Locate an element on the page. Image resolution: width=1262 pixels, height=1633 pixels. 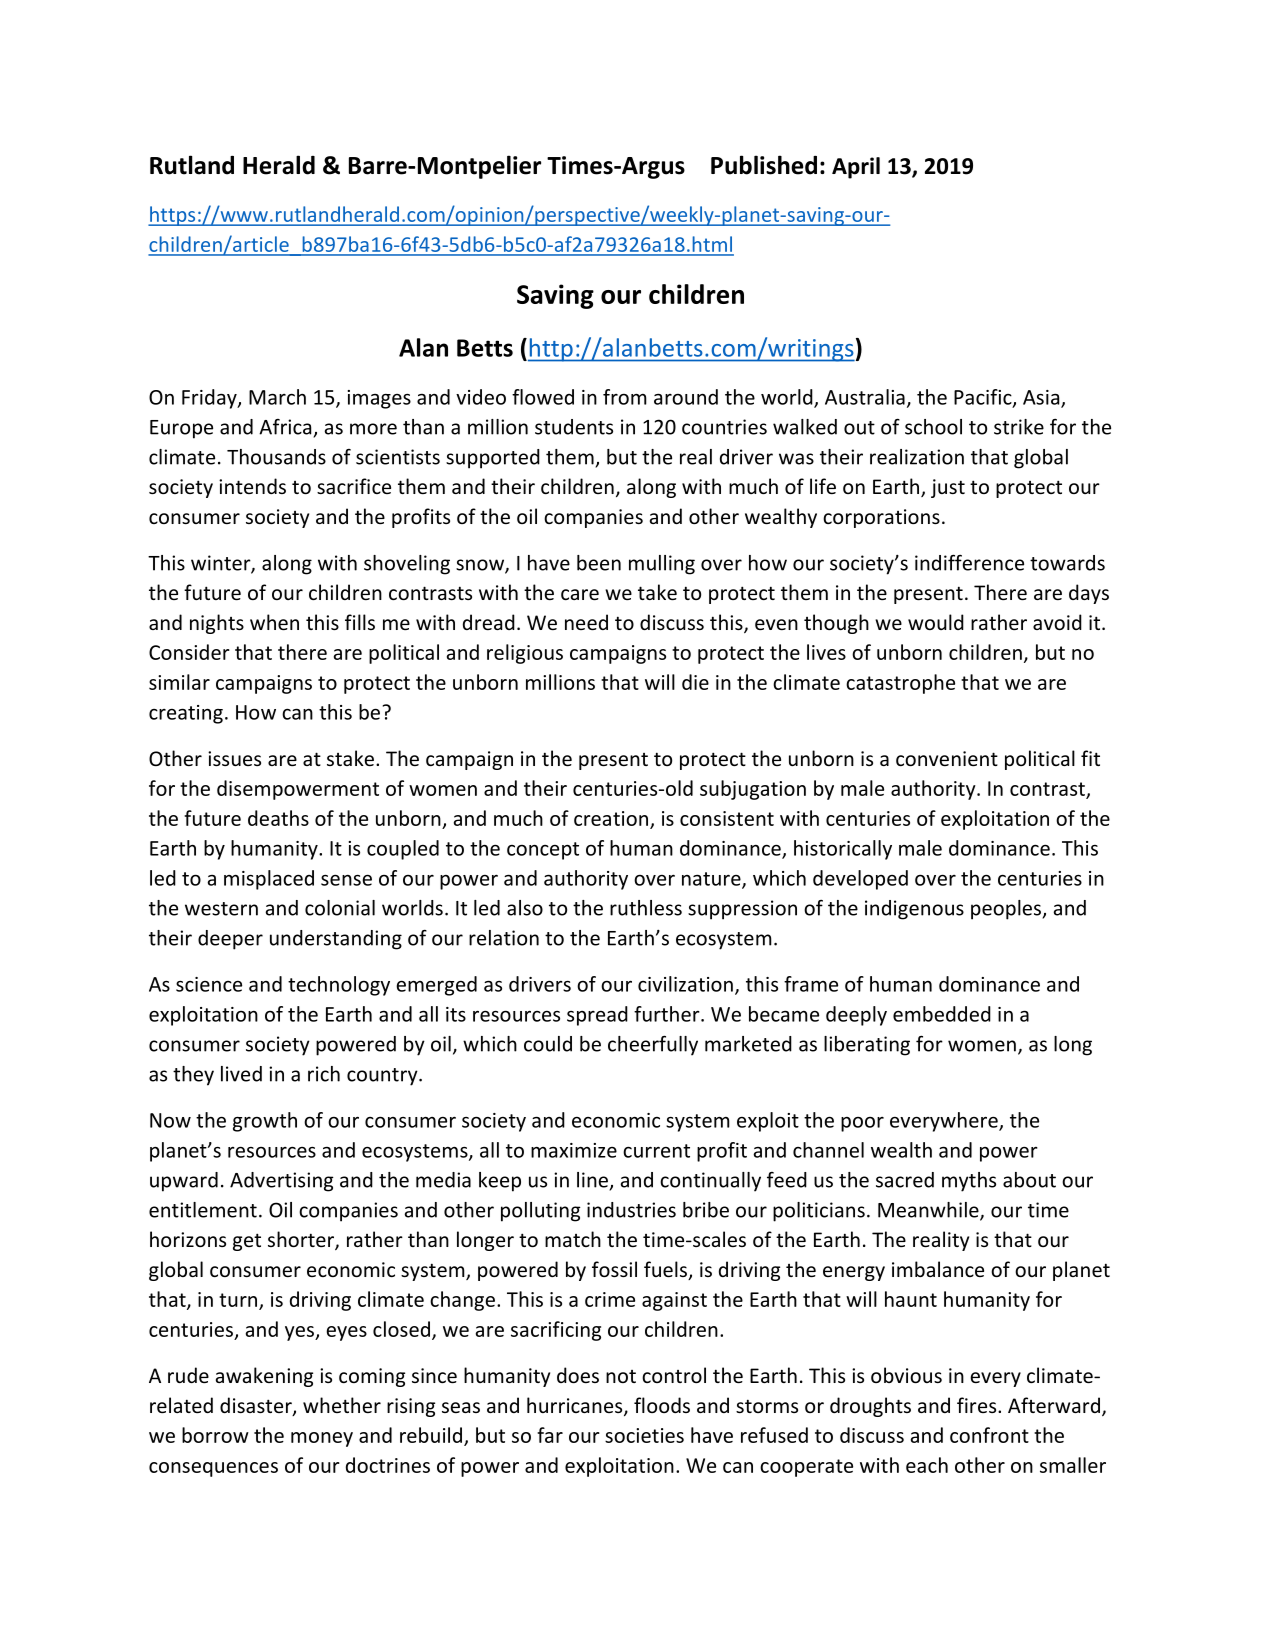
creation is located at coordinates (611, 818).
